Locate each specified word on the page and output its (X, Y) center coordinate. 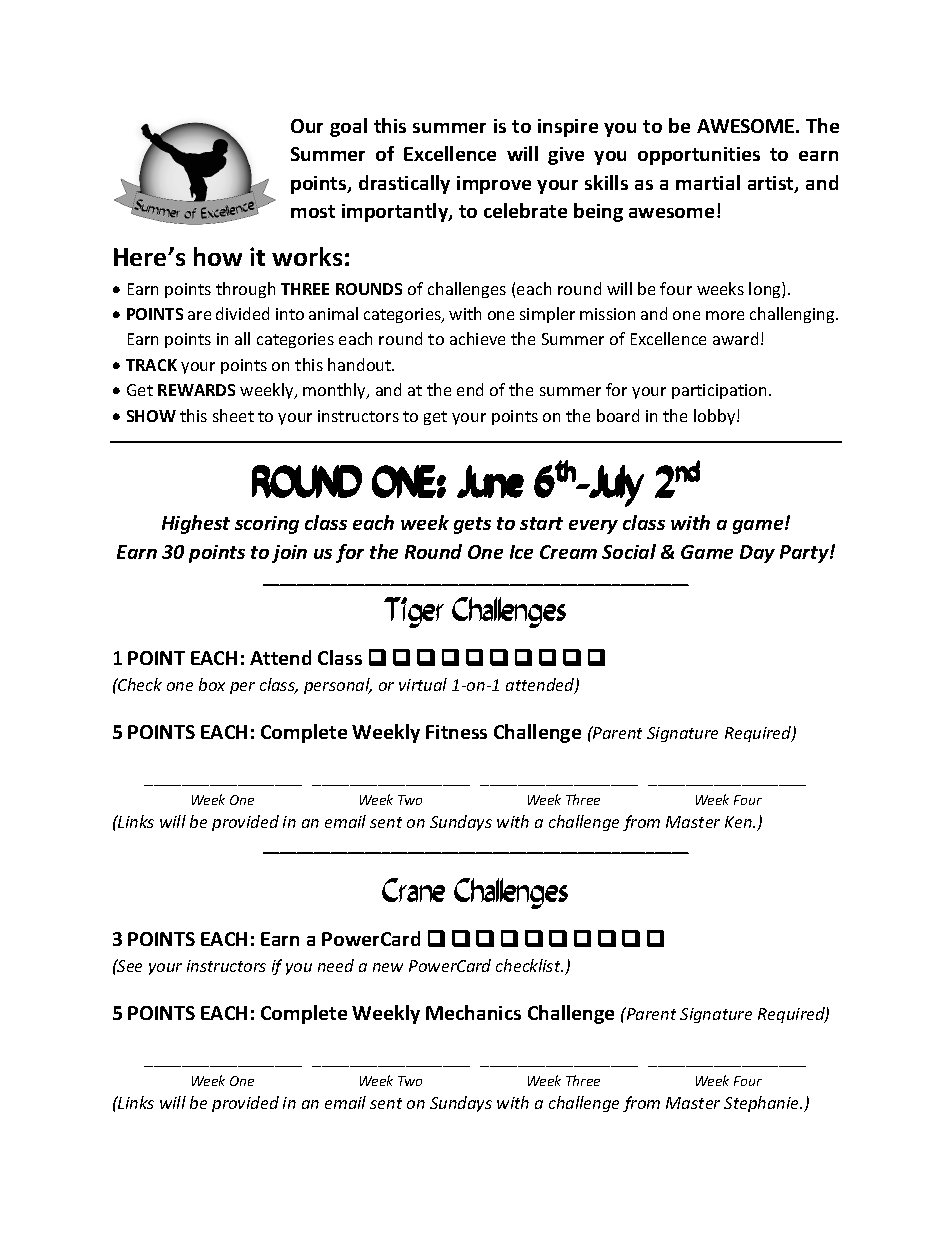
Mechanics (473, 1012)
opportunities (699, 156)
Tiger (414, 612)
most (313, 211)
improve (494, 185)
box (212, 684)
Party (805, 554)
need (336, 965)
